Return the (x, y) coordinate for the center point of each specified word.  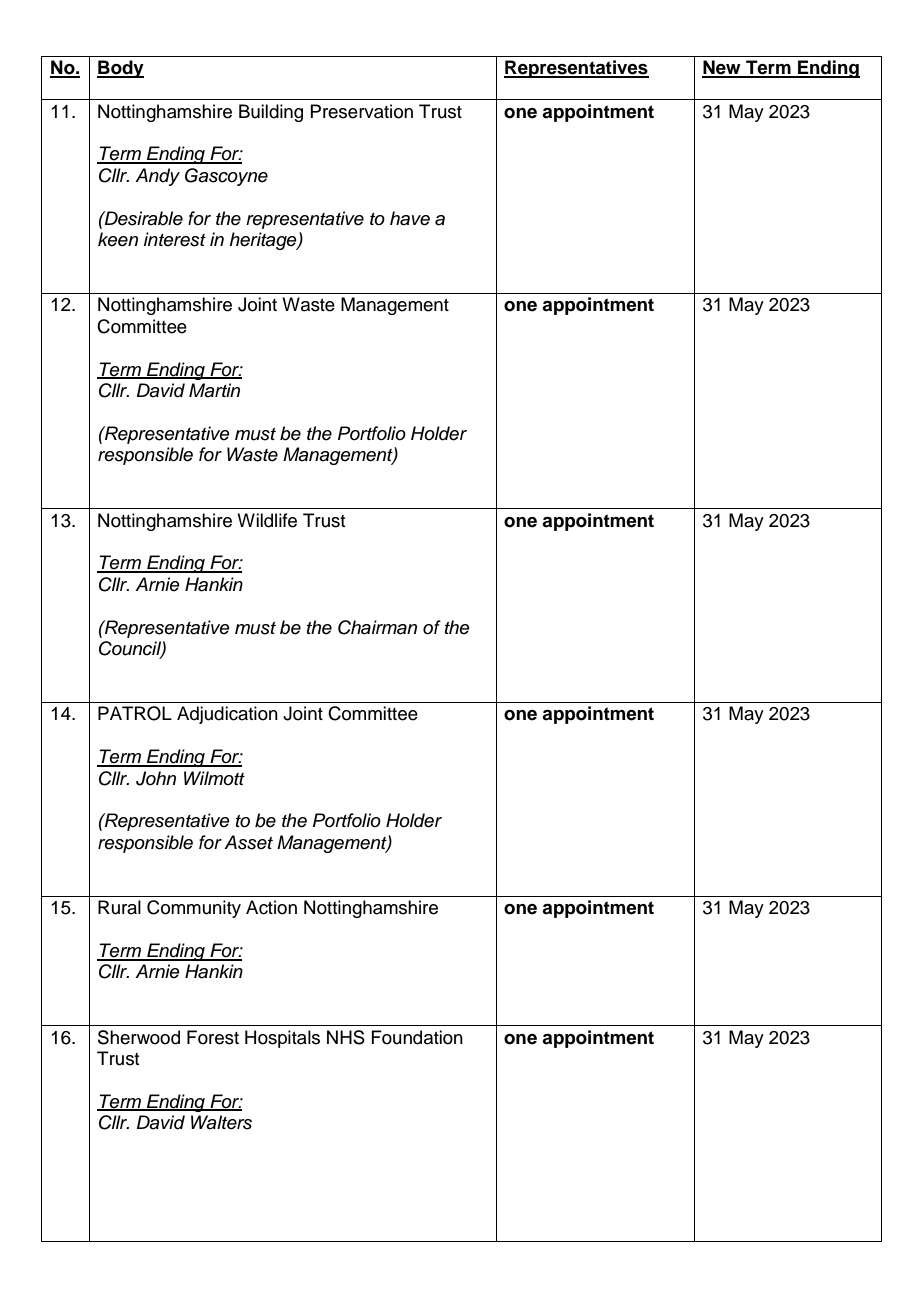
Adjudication (227, 715)
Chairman (377, 627)
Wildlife (267, 520)
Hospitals (282, 1039)
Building (271, 113)
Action (271, 907)
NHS (346, 1037)
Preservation (361, 111)
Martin (214, 390)
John (156, 778)
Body (120, 69)
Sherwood (139, 1037)
